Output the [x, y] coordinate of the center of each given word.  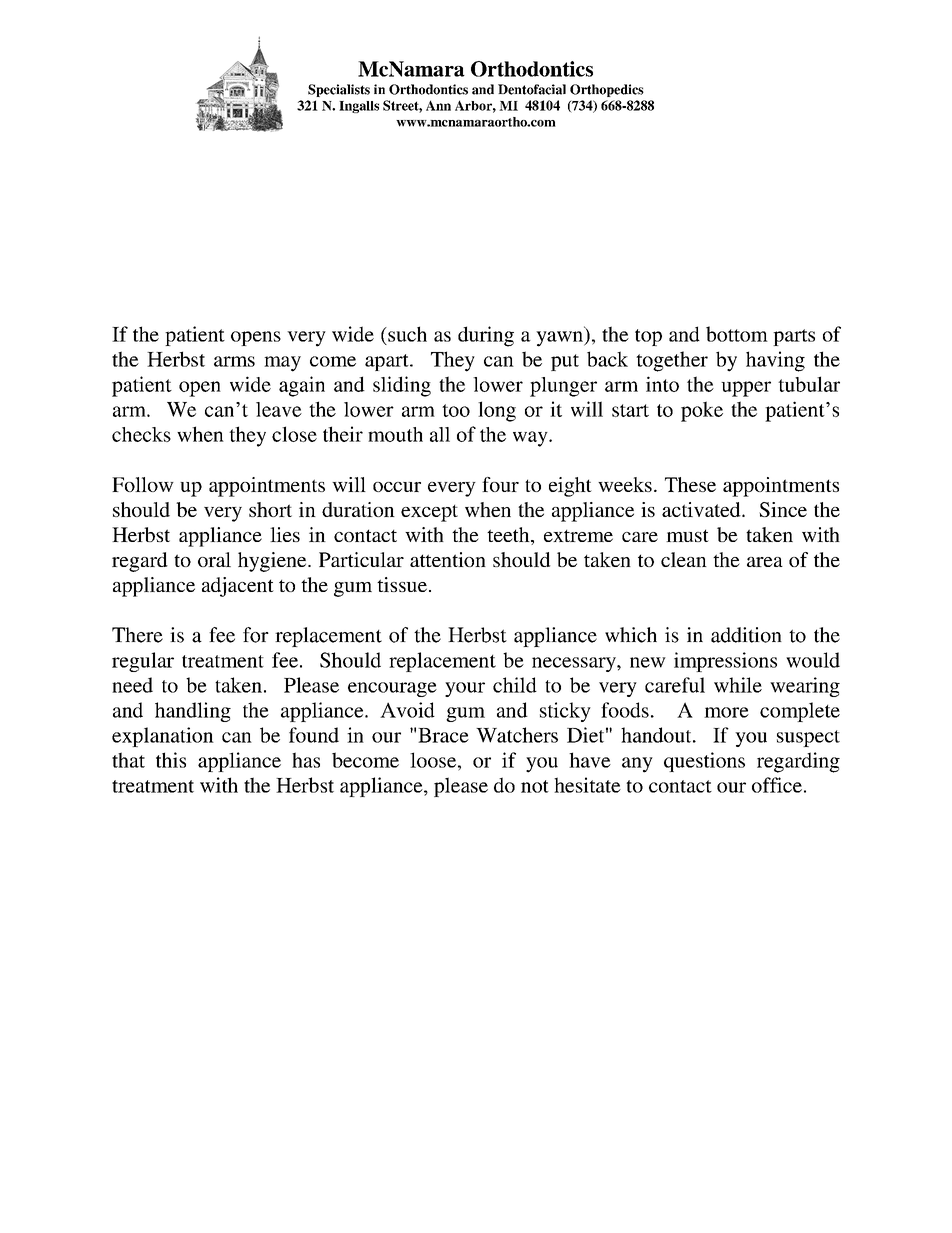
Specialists [339, 90]
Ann [438, 105]
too [456, 410]
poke [702, 411]
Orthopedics [607, 90]
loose [434, 760]
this [171, 760]
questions [704, 762]
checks [141, 434]
